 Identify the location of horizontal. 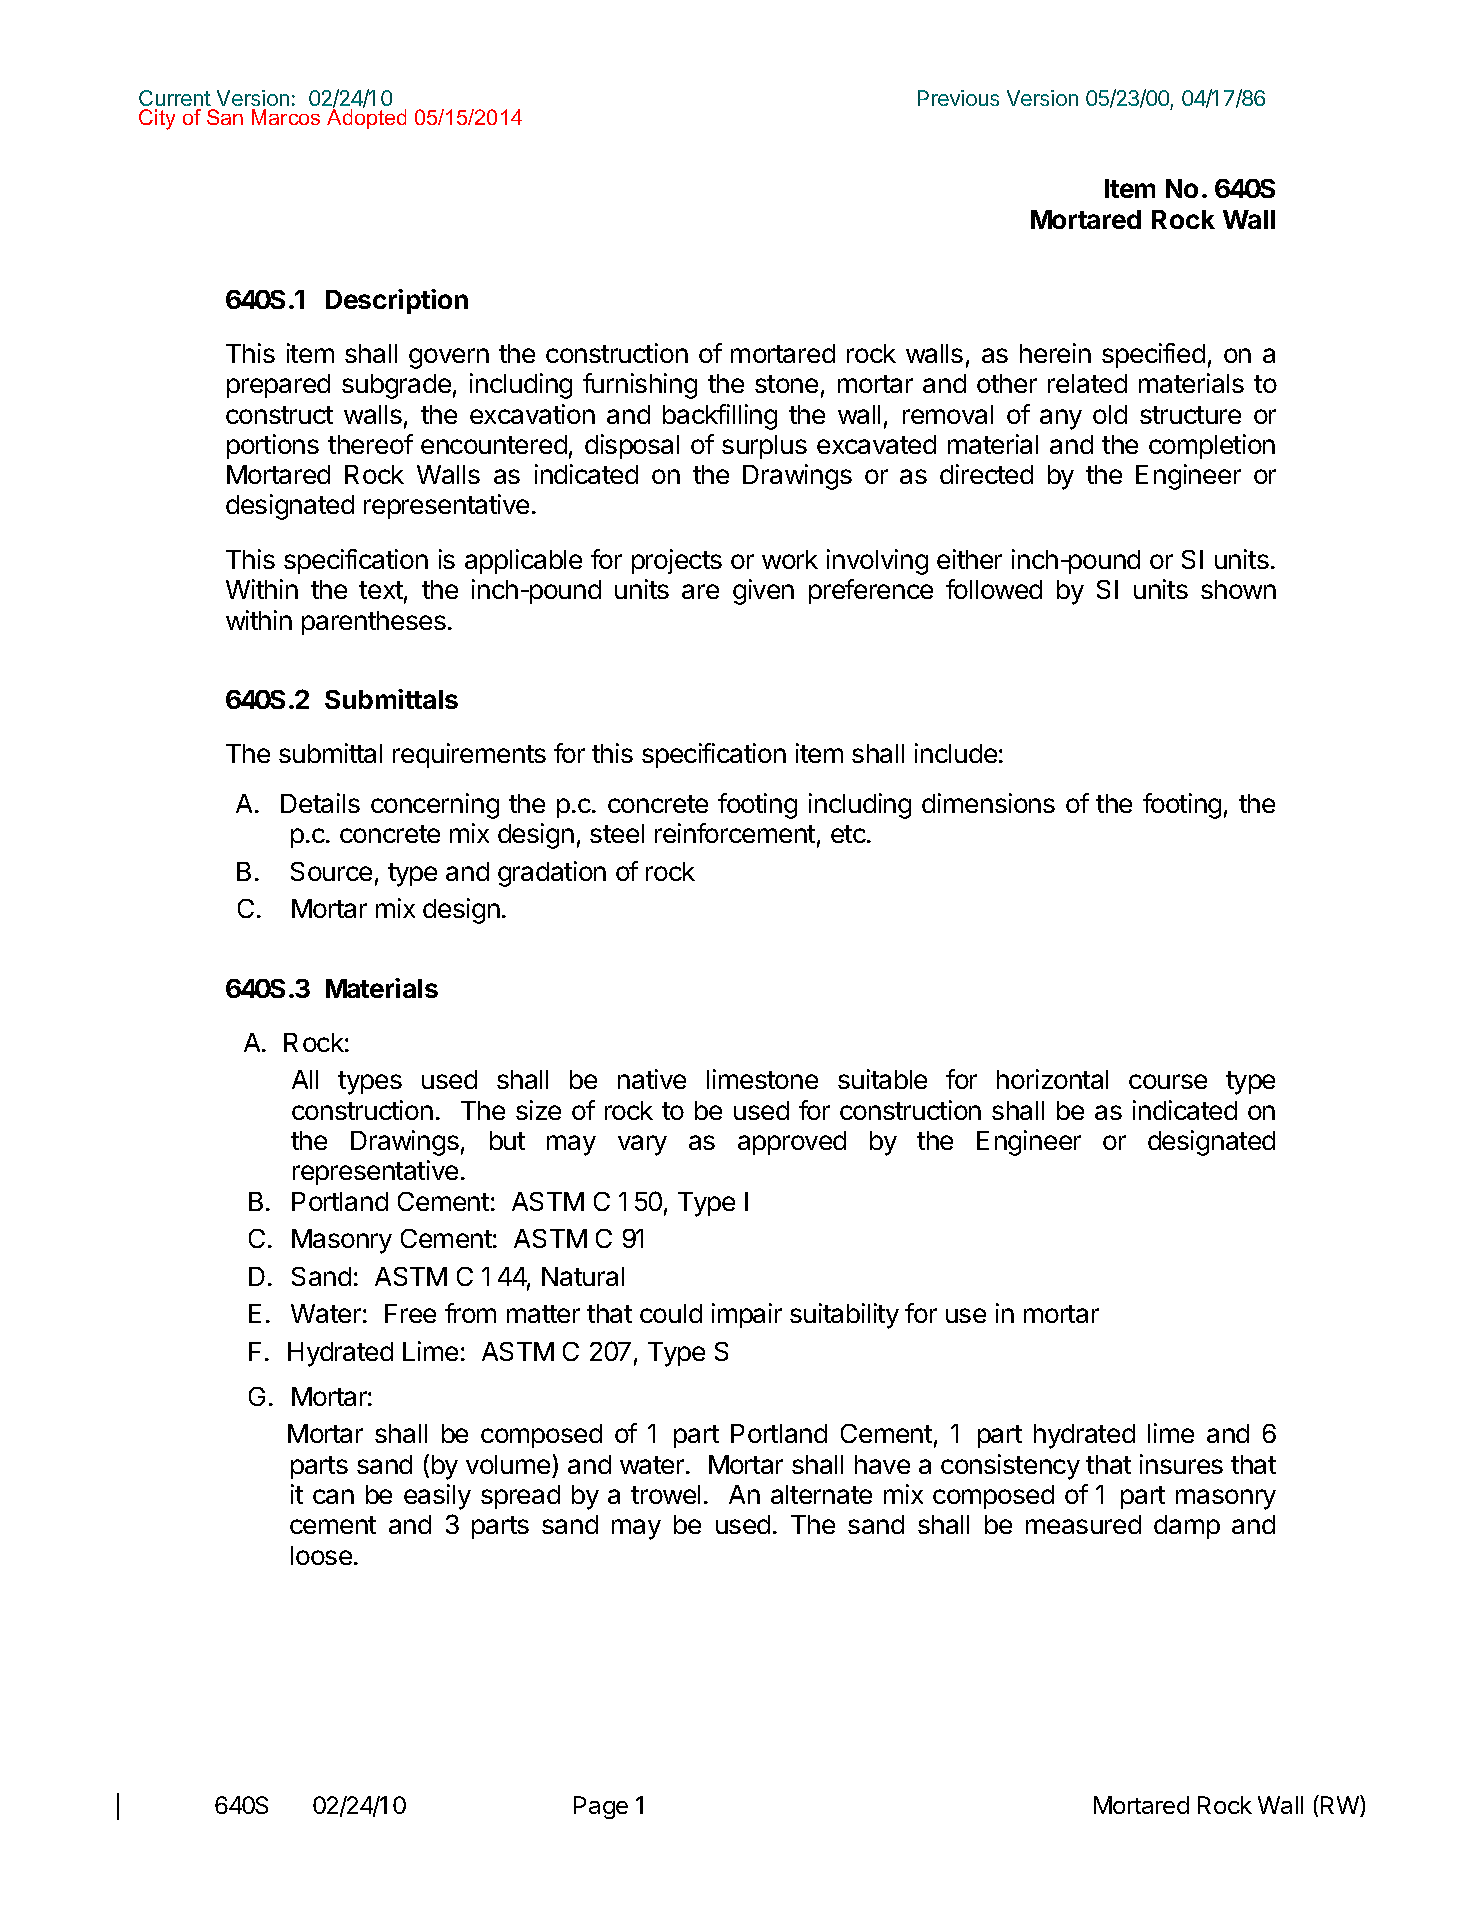
(1052, 1079).
